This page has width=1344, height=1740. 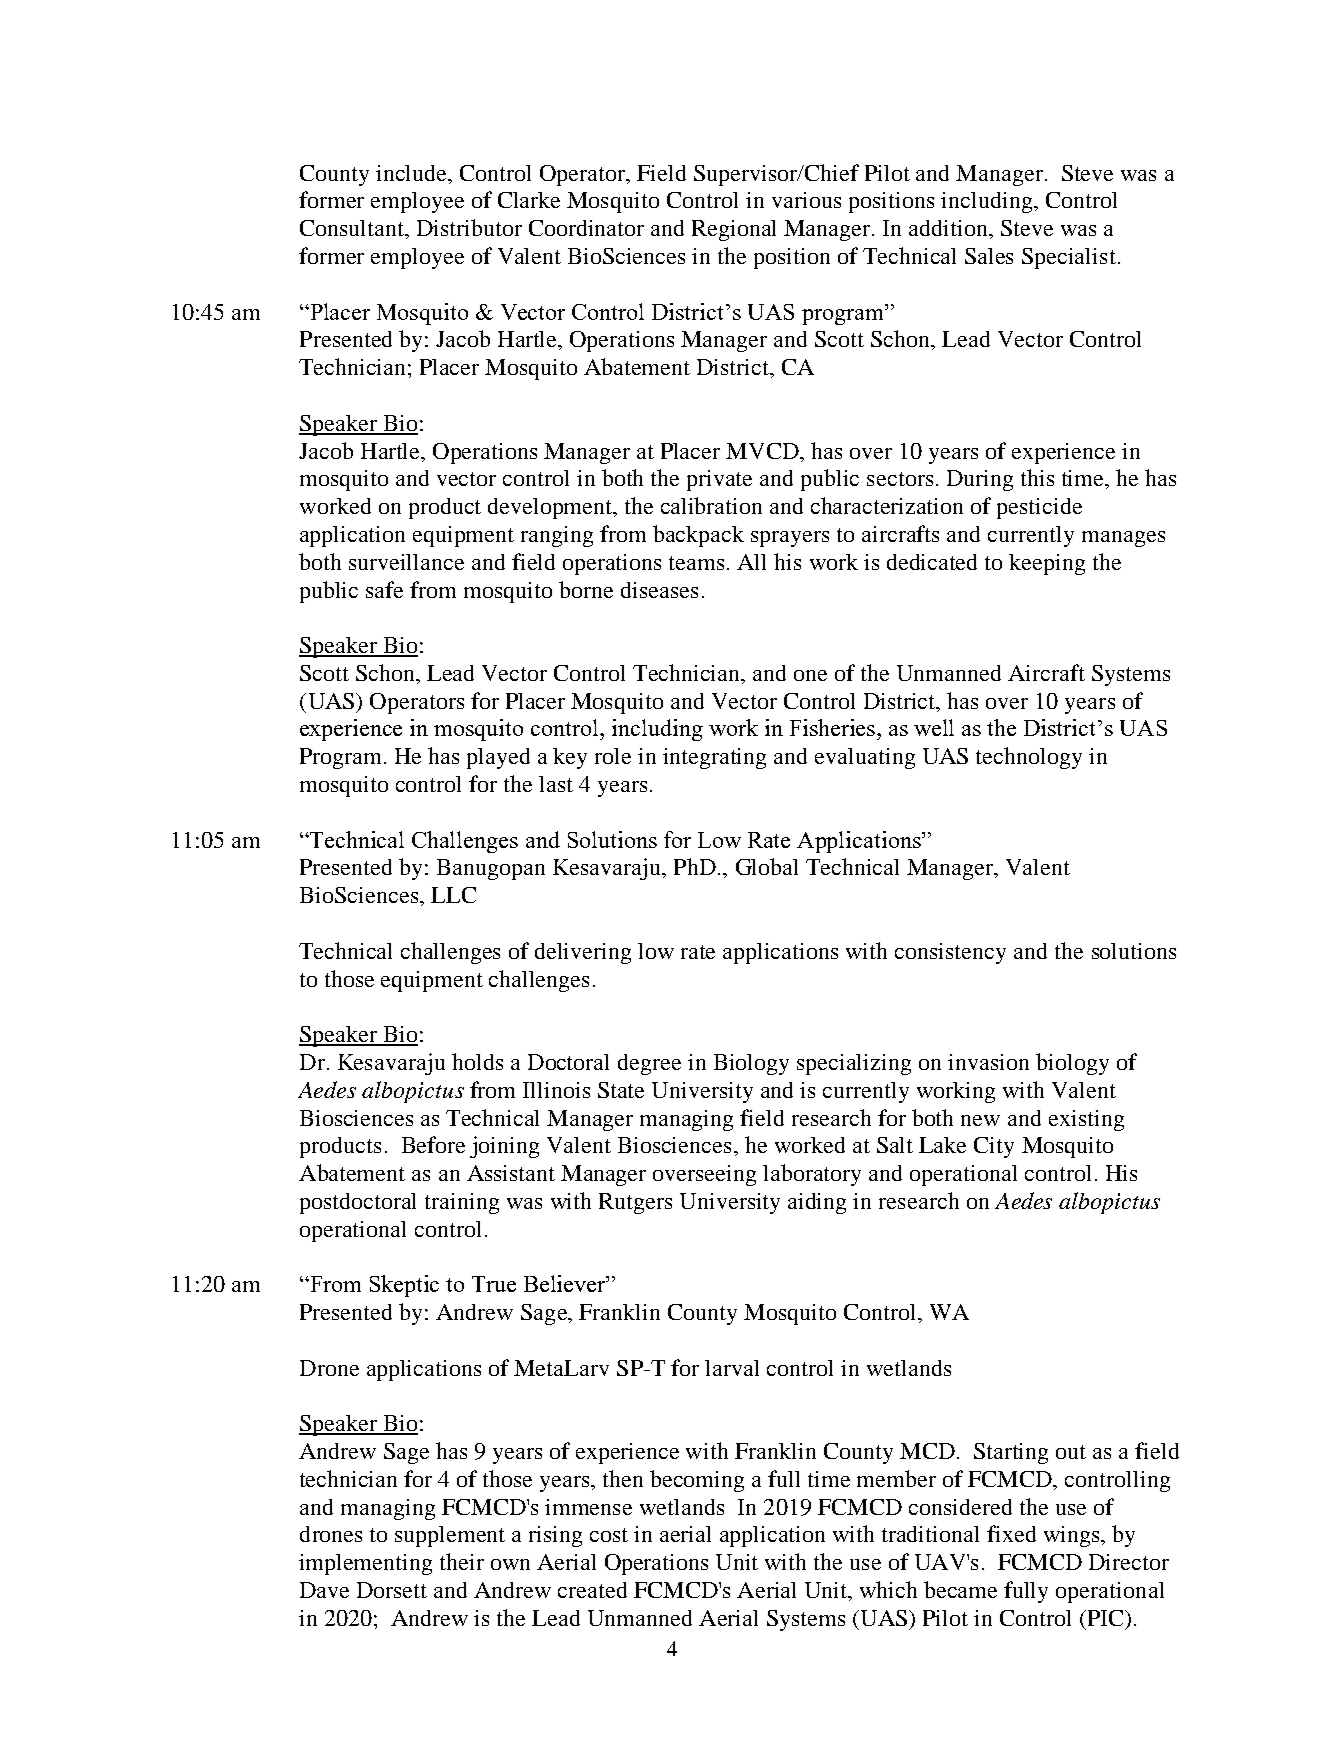 I want to click on include, so click(x=413, y=173).
